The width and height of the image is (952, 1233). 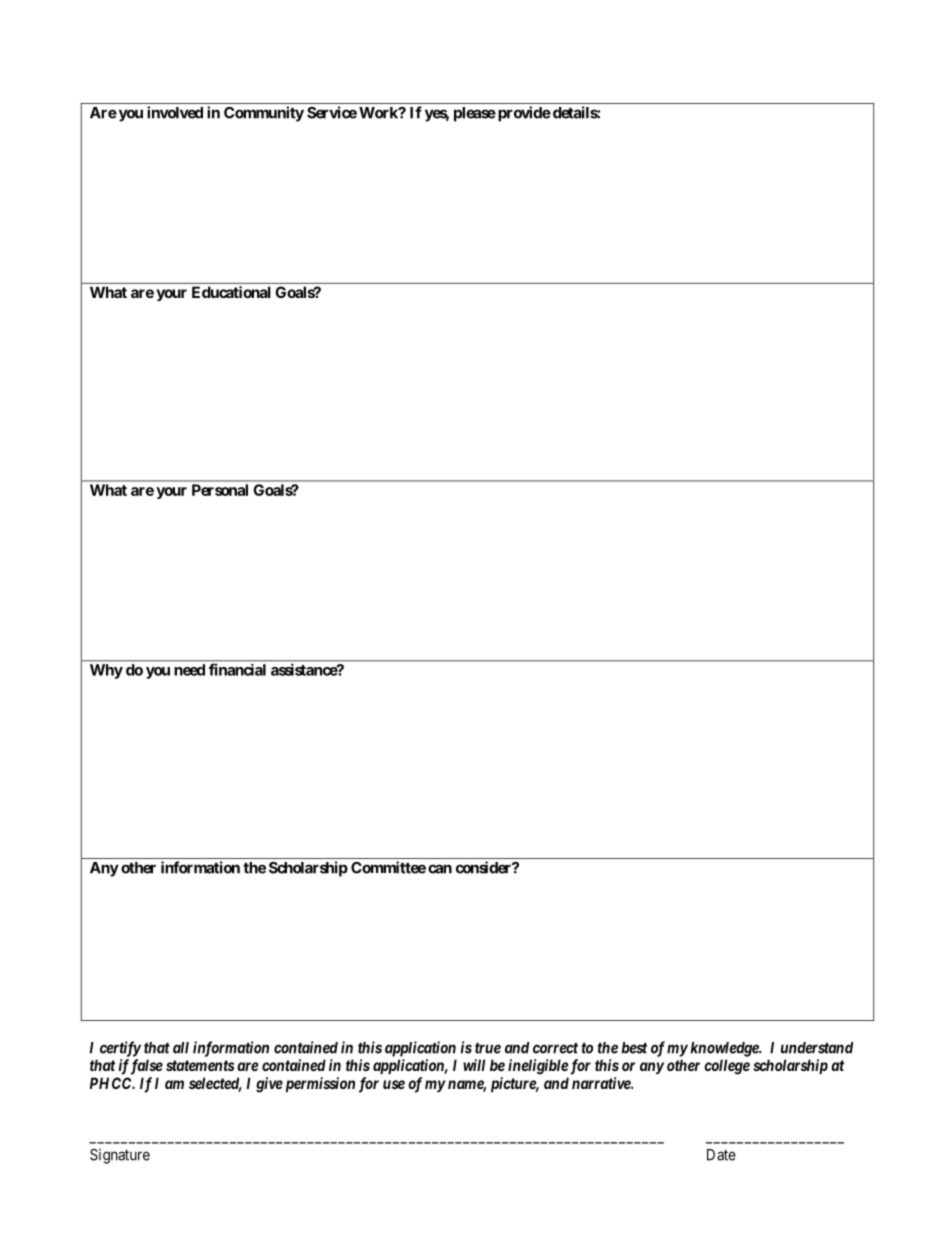 I want to click on can, so click(x=440, y=869).
